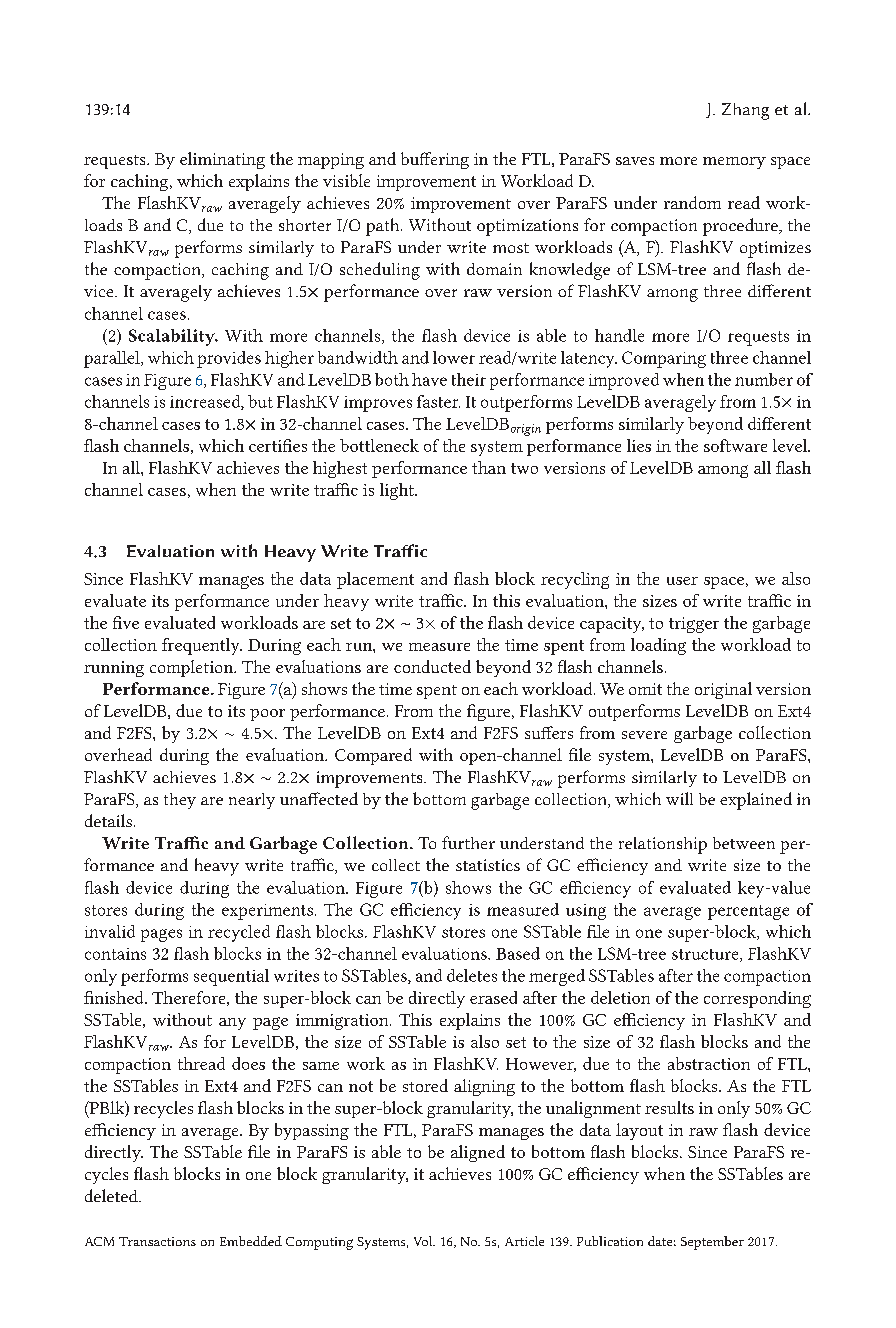  Describe the element at coordinates (706, 955) in the page. I see `structure` at that location.
